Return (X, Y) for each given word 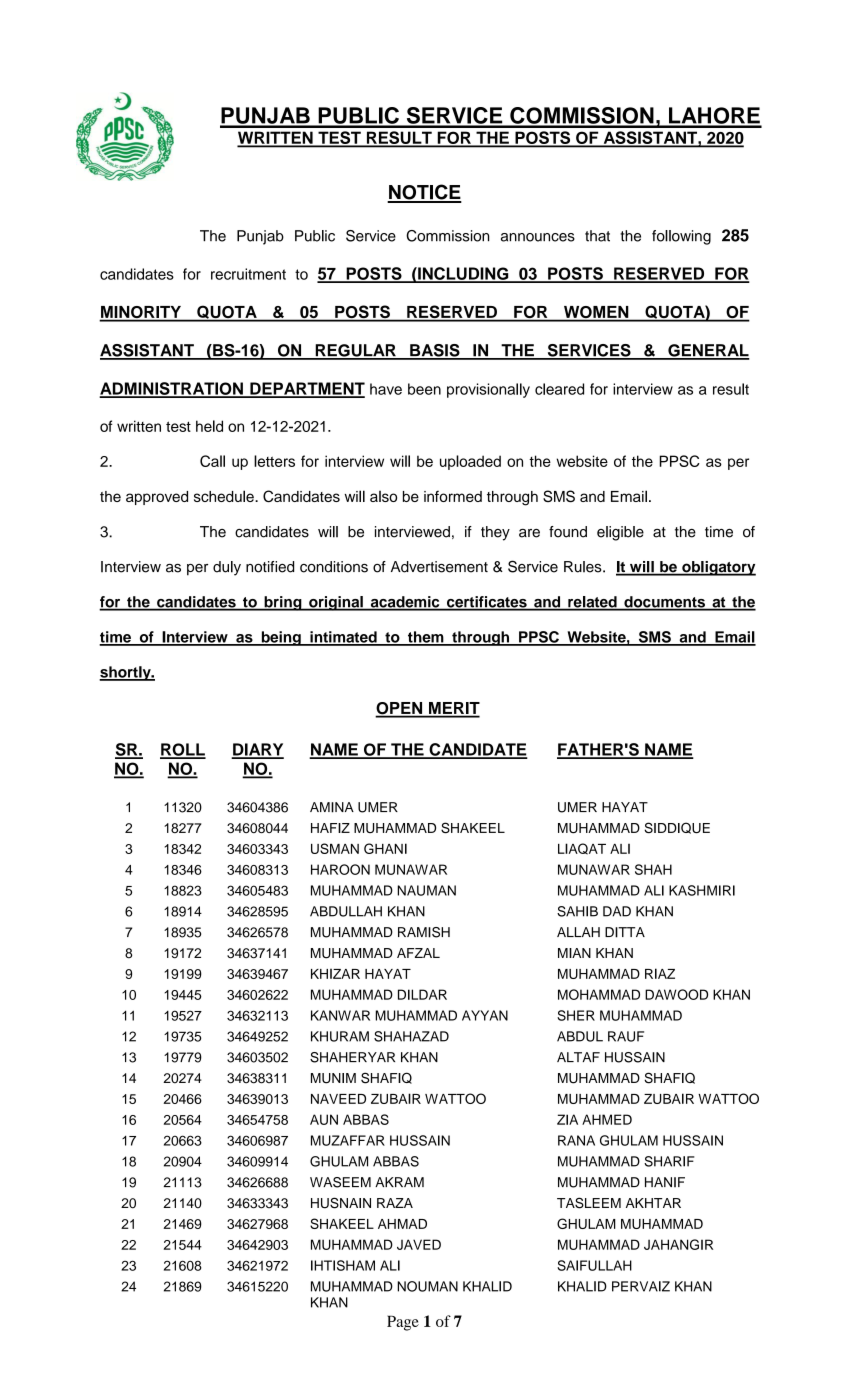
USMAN (335, 848)
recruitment (248, 274)
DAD (617, 911)
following (681, 237)
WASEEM (340, 1182)
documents (664, 603)
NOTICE (424, 193)
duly (227, 568)
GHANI (385, 848)
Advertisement (439, 567)
